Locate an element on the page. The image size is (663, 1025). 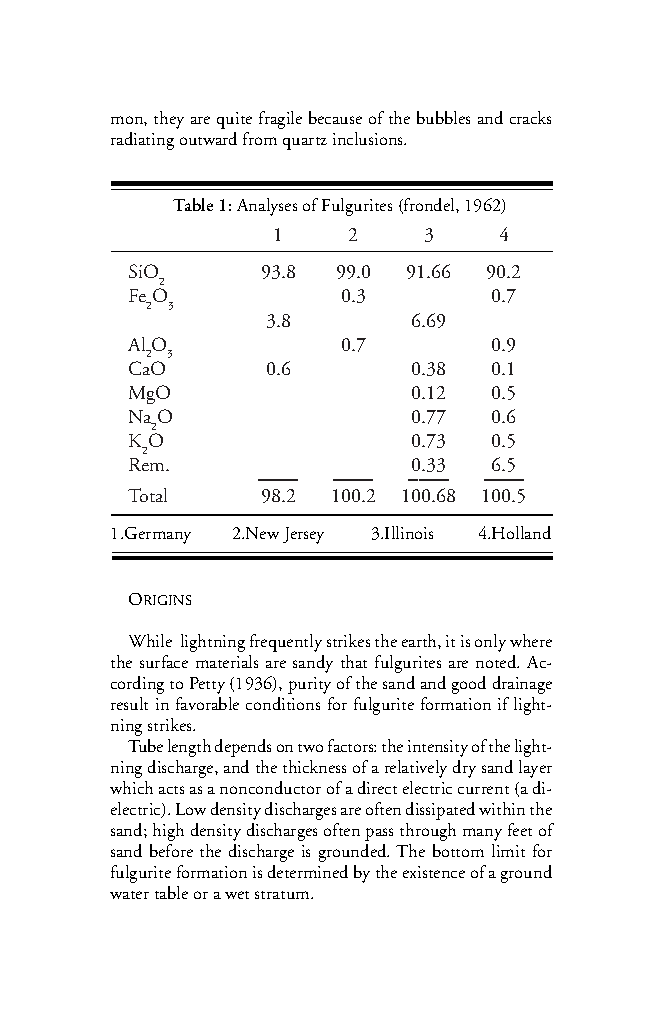
they is located at coordinates (169, 120).
